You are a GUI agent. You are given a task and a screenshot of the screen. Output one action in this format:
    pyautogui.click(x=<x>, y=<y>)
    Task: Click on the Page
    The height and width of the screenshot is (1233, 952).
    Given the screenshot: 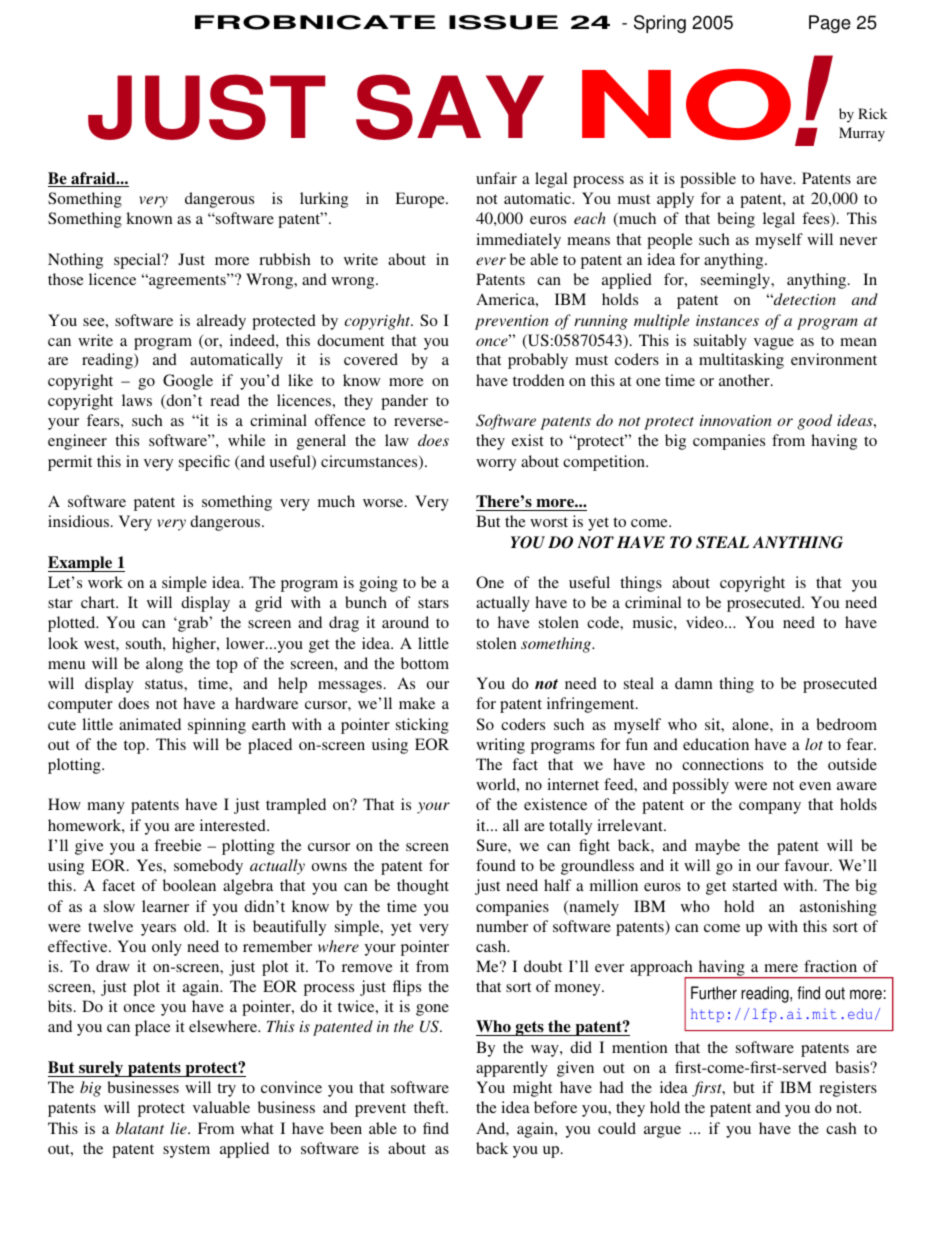 What is the action you would take?
    pyautogui.click(x=830, y=24)
